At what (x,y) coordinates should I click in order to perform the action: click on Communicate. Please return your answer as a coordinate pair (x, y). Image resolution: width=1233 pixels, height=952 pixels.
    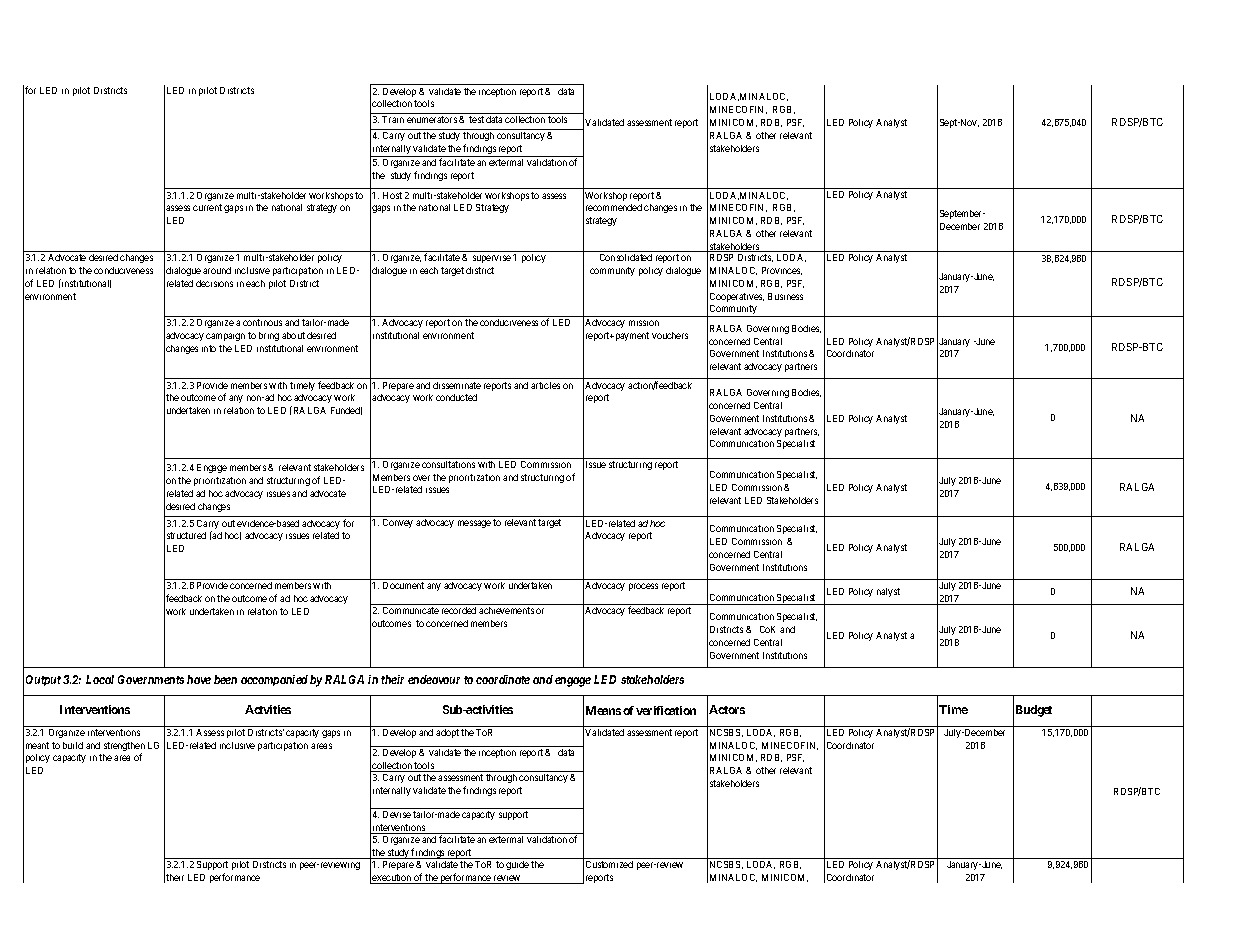
    Looking at the image, I should click on (411, 610).
